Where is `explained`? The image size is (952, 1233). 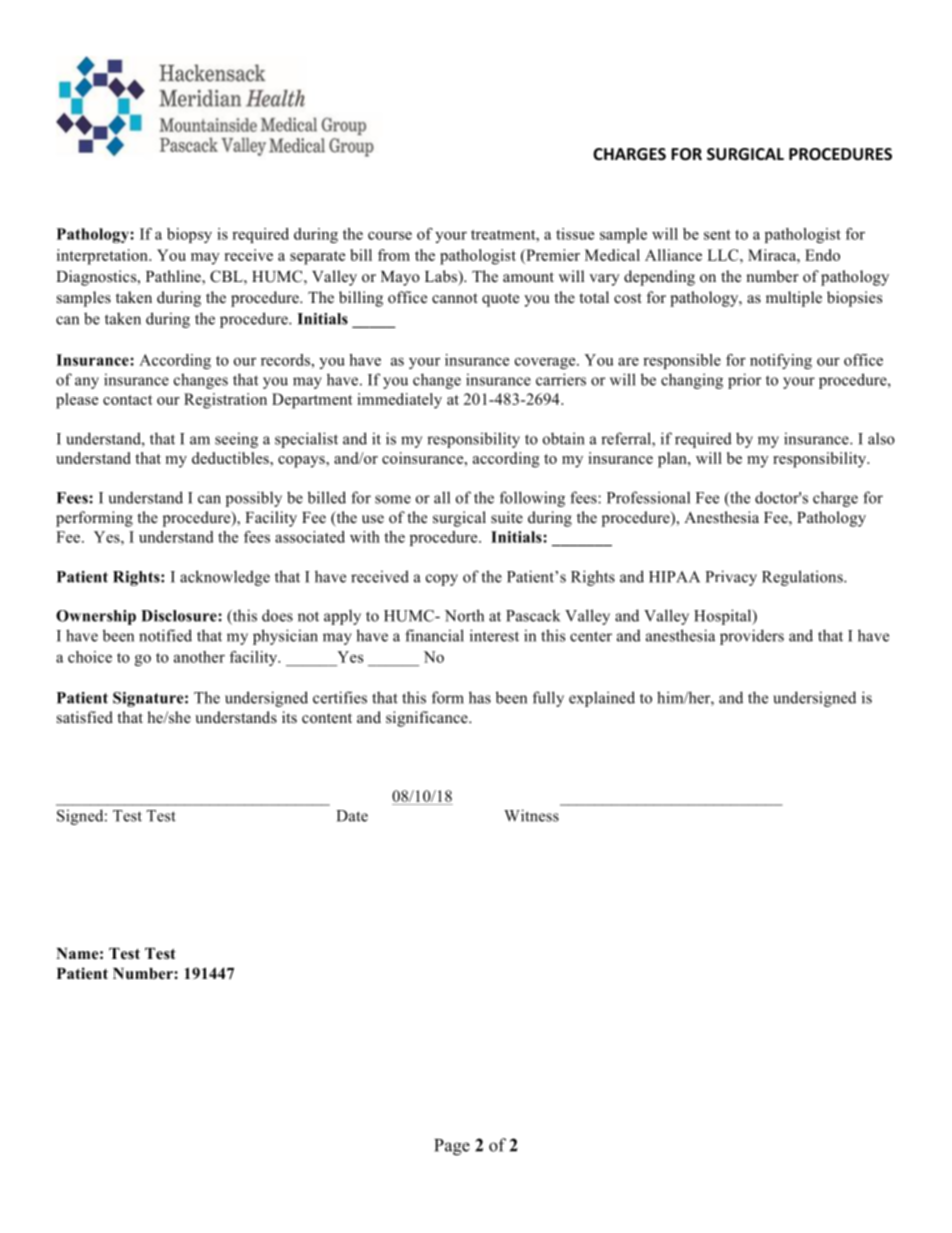
explained is located at coordinates (602, 699).
